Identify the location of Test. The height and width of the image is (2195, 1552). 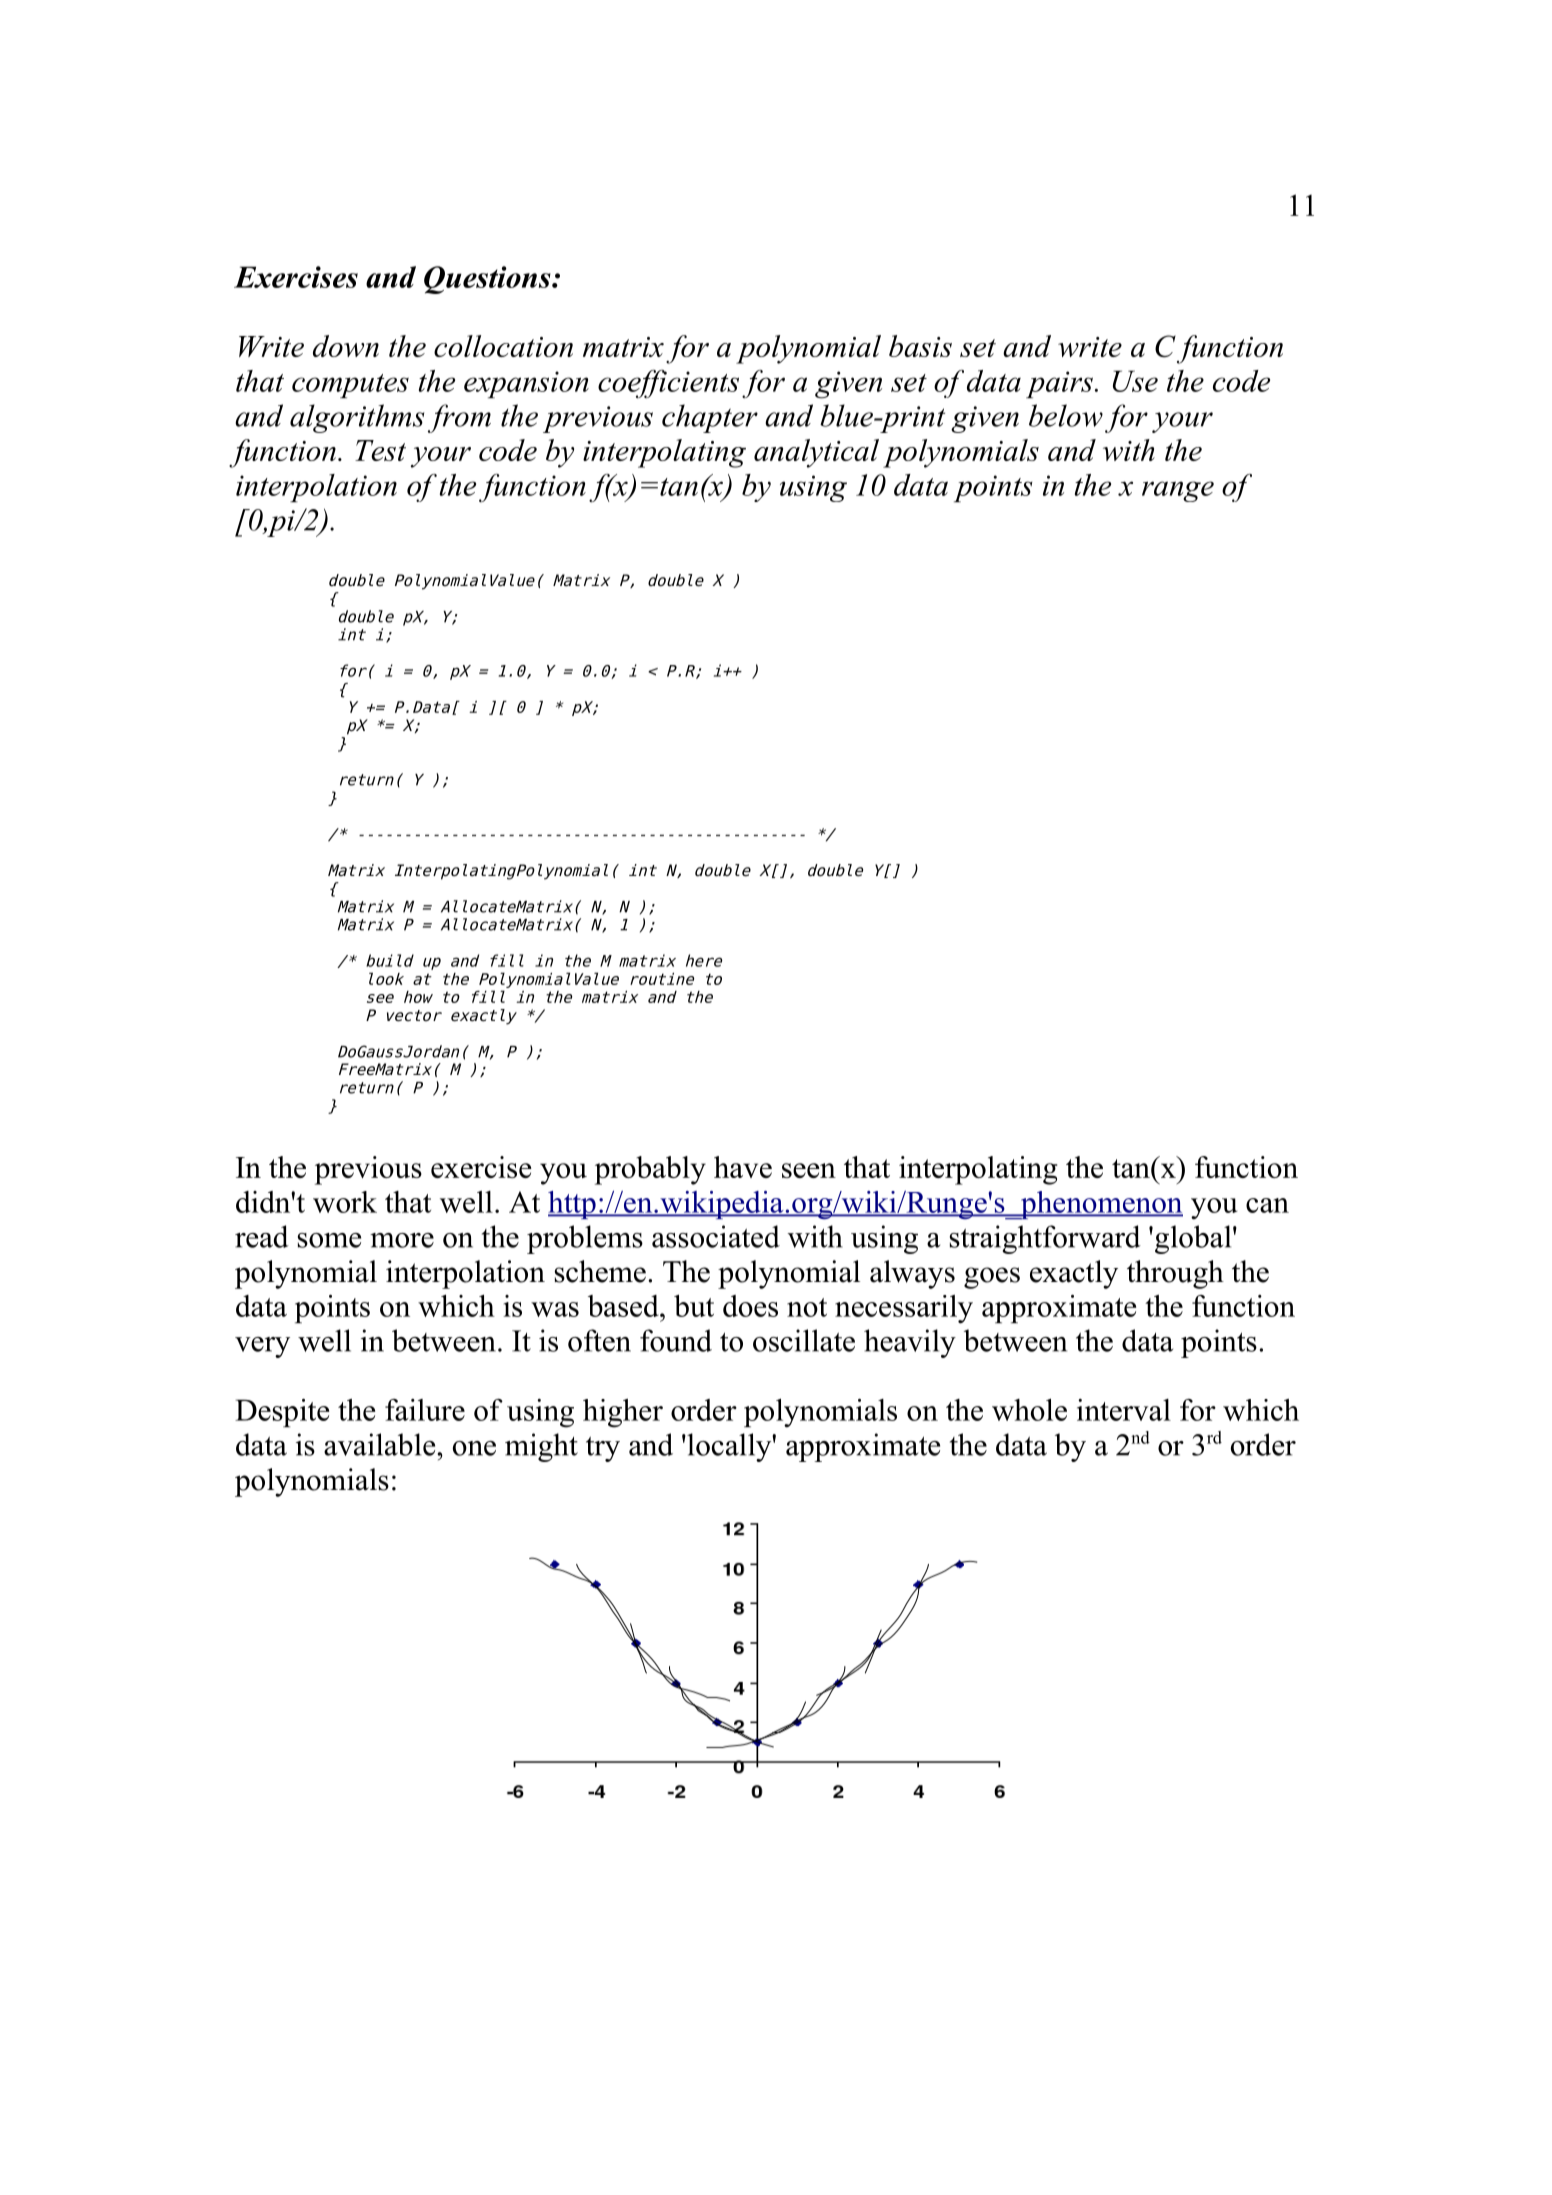
(380, 450).
